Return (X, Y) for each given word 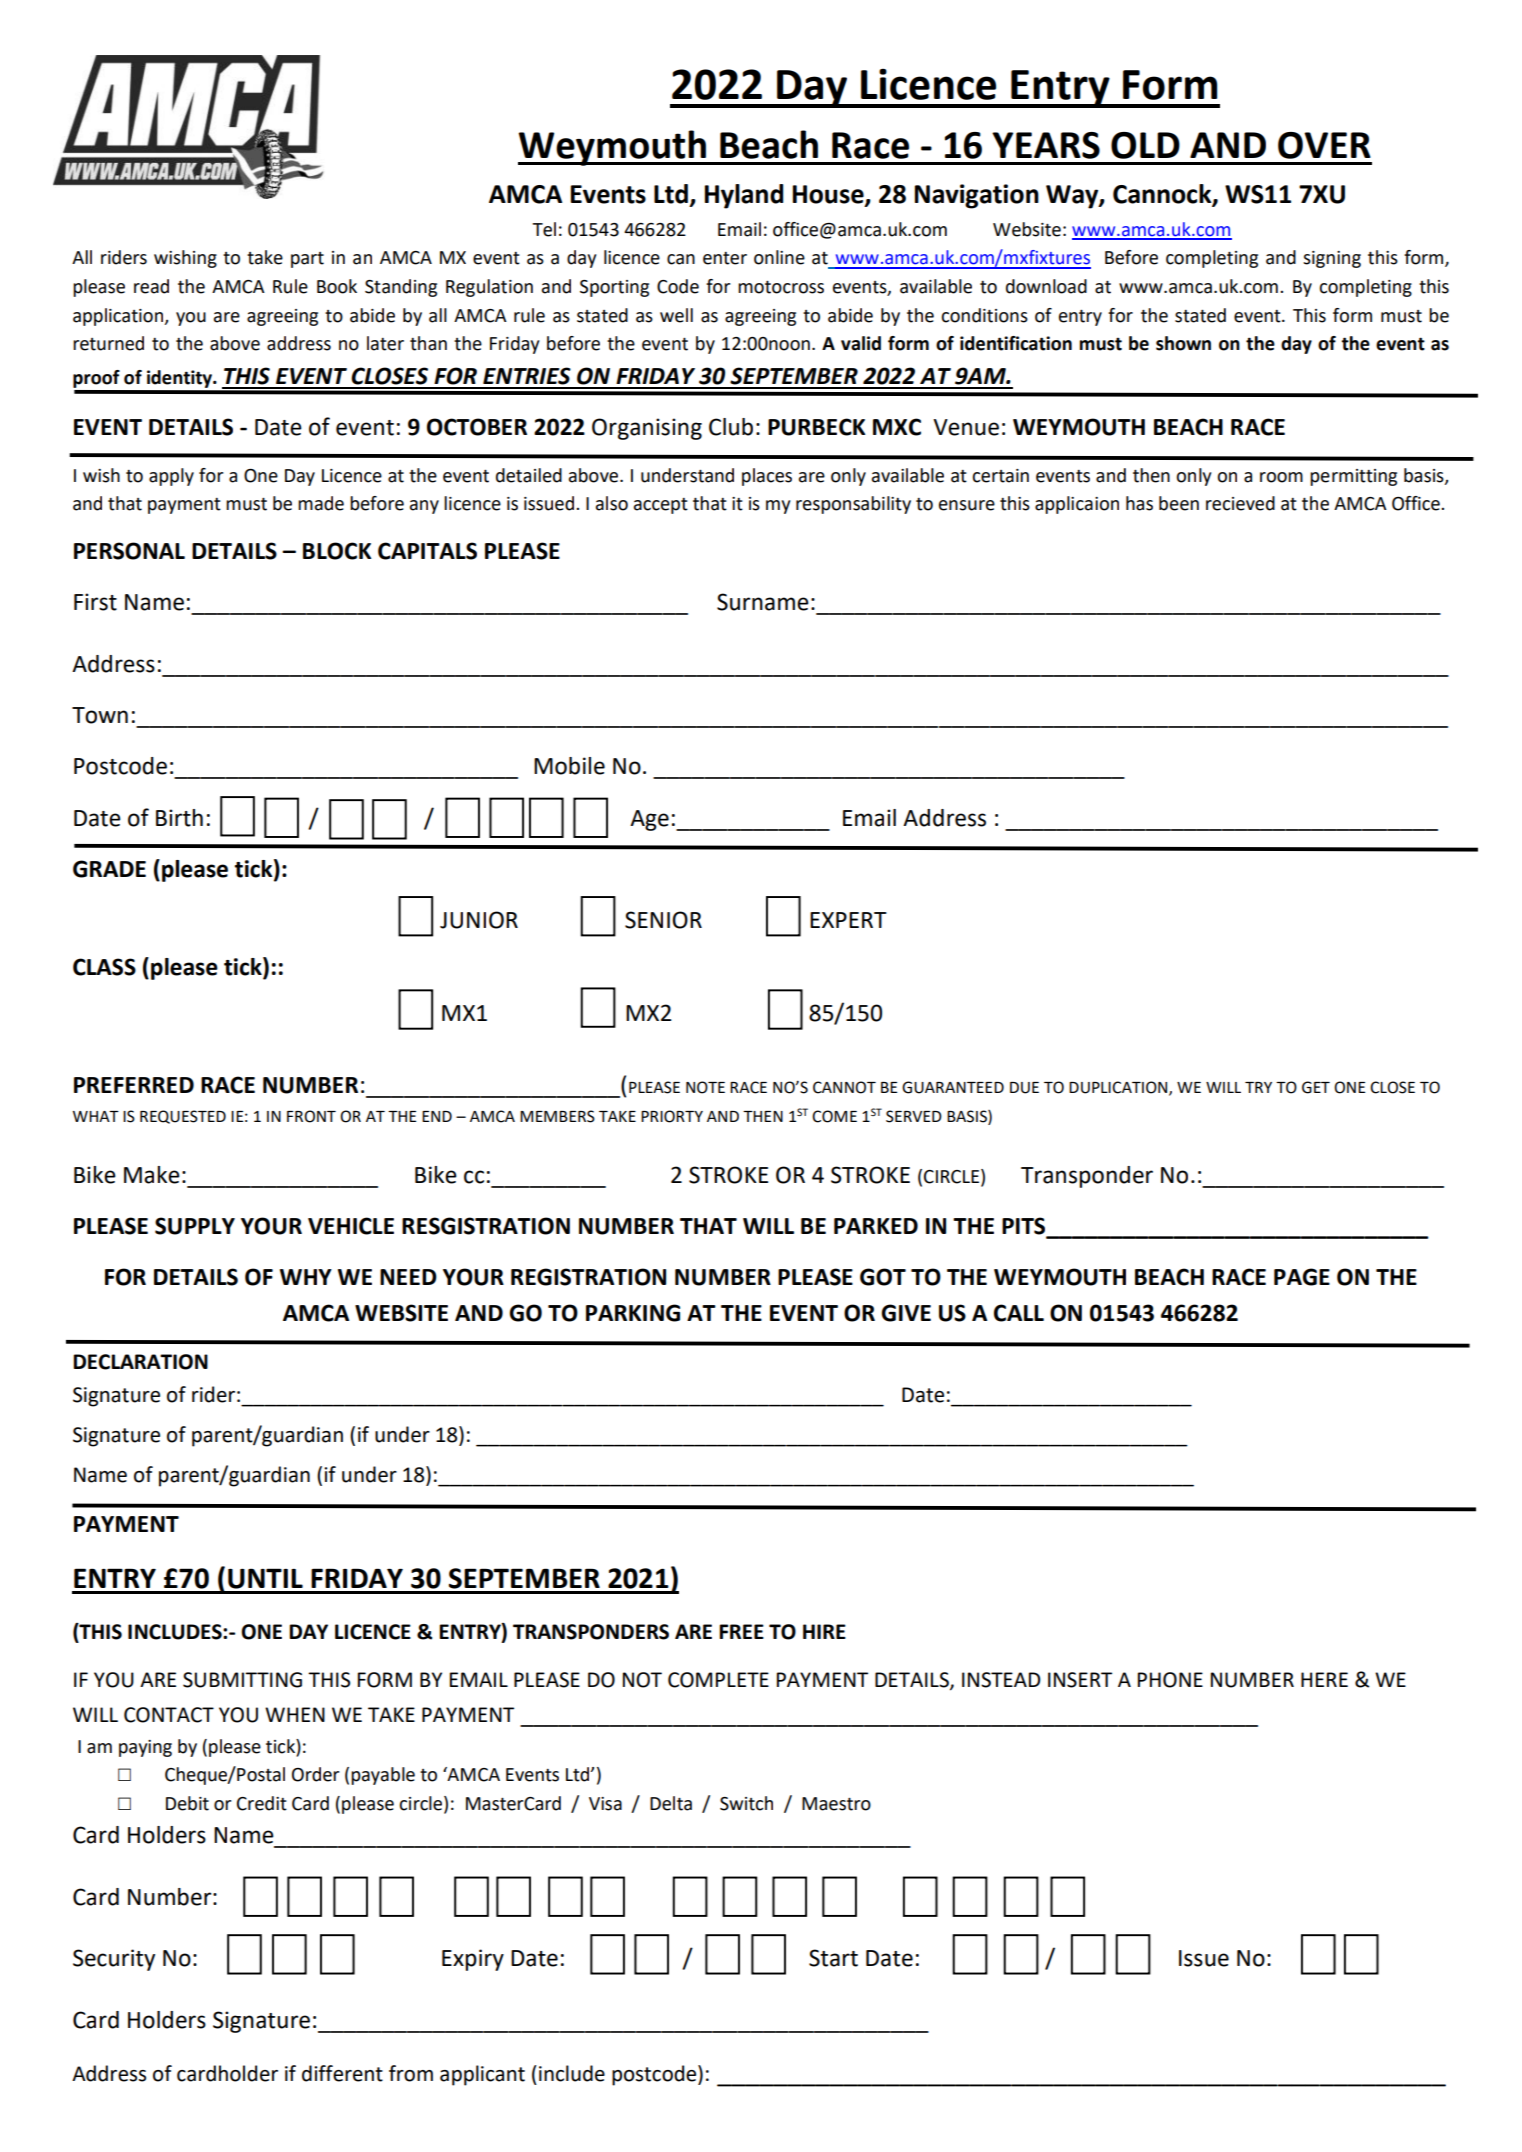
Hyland (744, 196)
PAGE (1302, 1277)
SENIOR (663, 920)
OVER (1324, 145)
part (307, 260)
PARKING (633, 1313)
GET (1316, 1087)
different (342, 2073)
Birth (179, 818)
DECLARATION (140, 1362)
